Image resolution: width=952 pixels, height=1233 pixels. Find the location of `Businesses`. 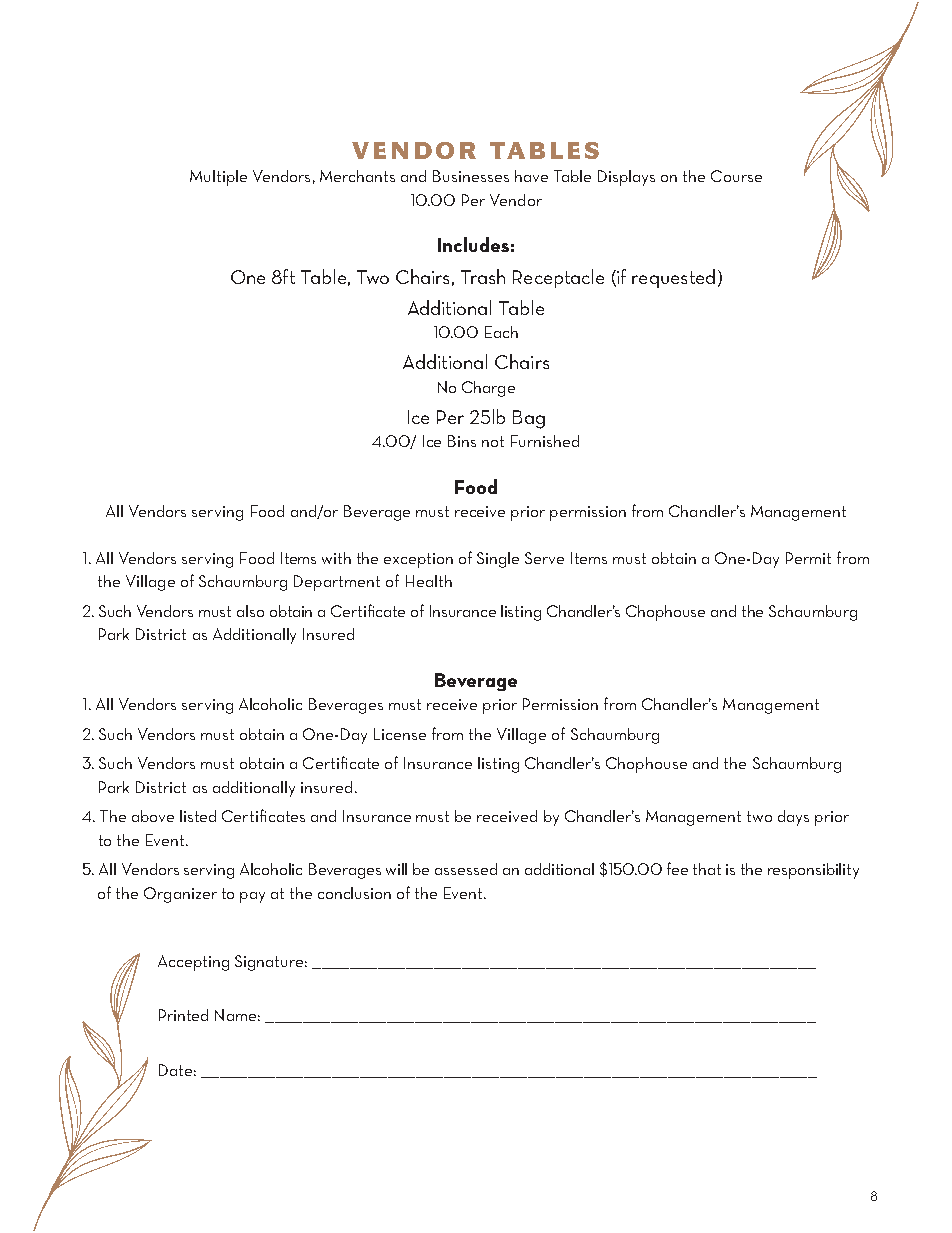

Businesses is located at coordinates (471, 176).
